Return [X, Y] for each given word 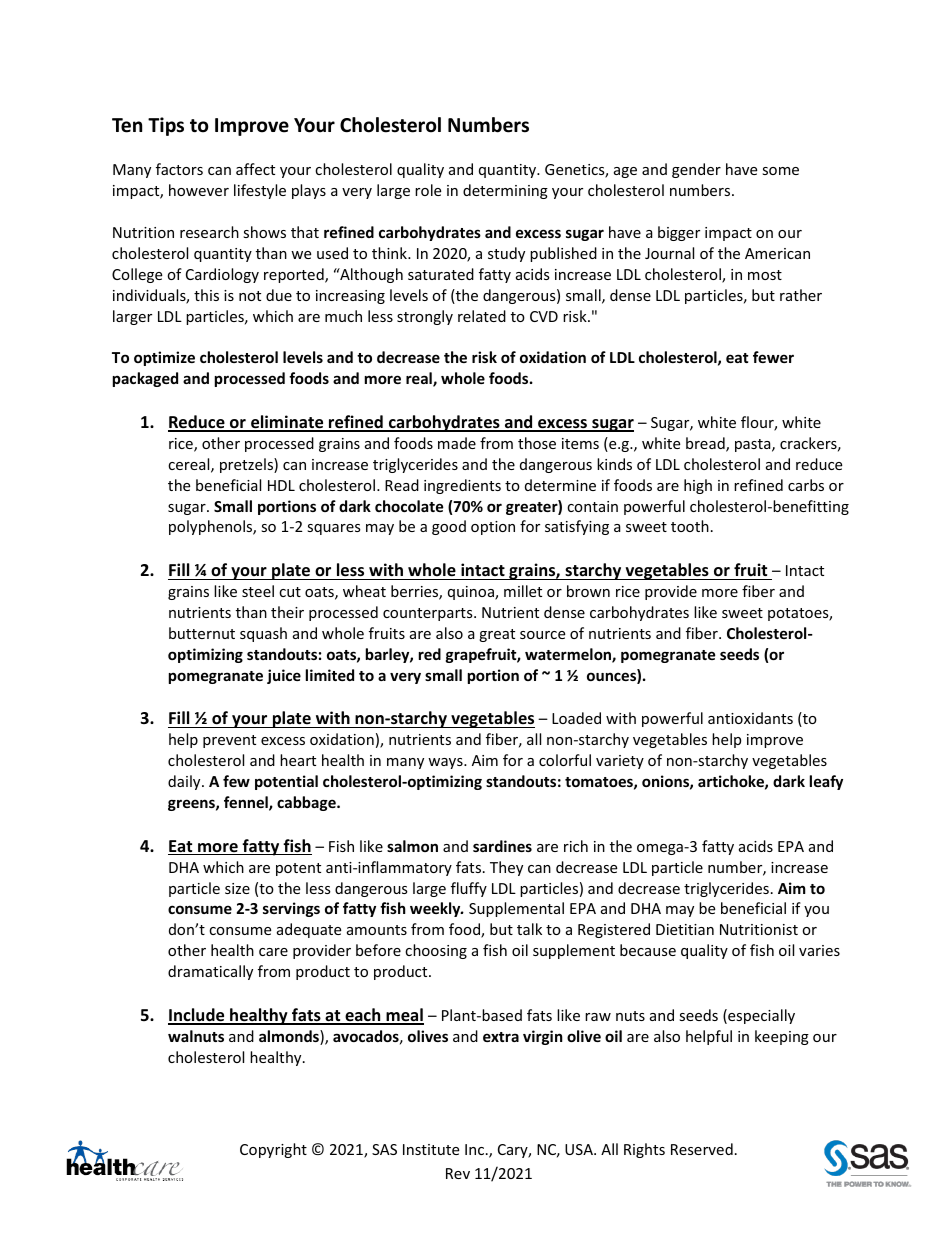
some [780, 171]
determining [505, 191]
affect [255, 169]
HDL [281, 485]
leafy [826, 782]
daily [185, 782]
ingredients [462, 486]
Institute [431, 1149]
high [698, 486]
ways [446, 763]
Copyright [273, 1150]
